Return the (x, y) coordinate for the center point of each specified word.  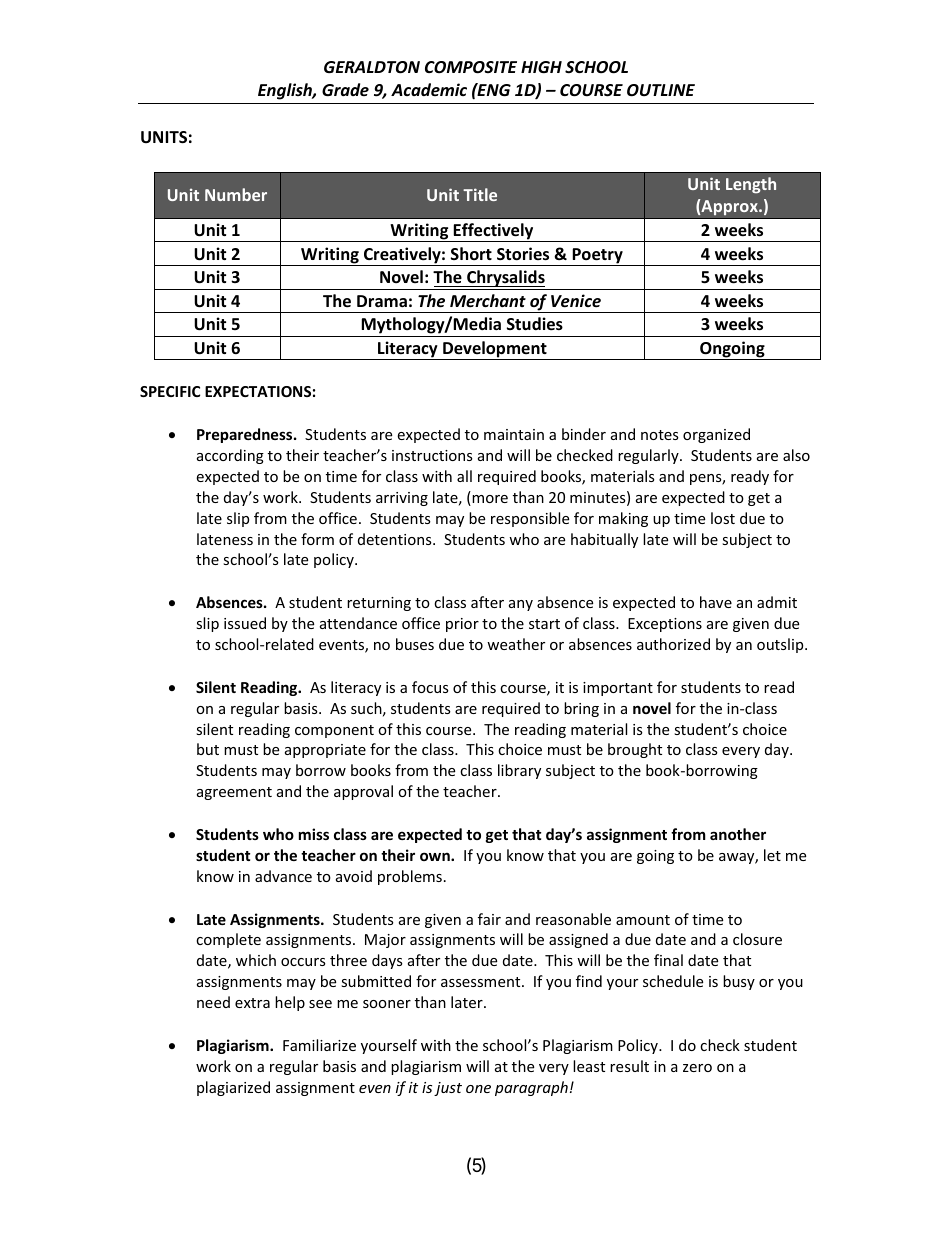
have (716, 602)
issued (245, 623)
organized (716, 435)
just (448, 1089)
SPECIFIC (170, 391)
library (519, 771)
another (738, 834)
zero (697, 1068)
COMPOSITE (471, 67)
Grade (345, 89)
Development (495, 350)
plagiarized (233, 1088)
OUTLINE (661, 90)
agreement (234, 793)
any (521, 605)
